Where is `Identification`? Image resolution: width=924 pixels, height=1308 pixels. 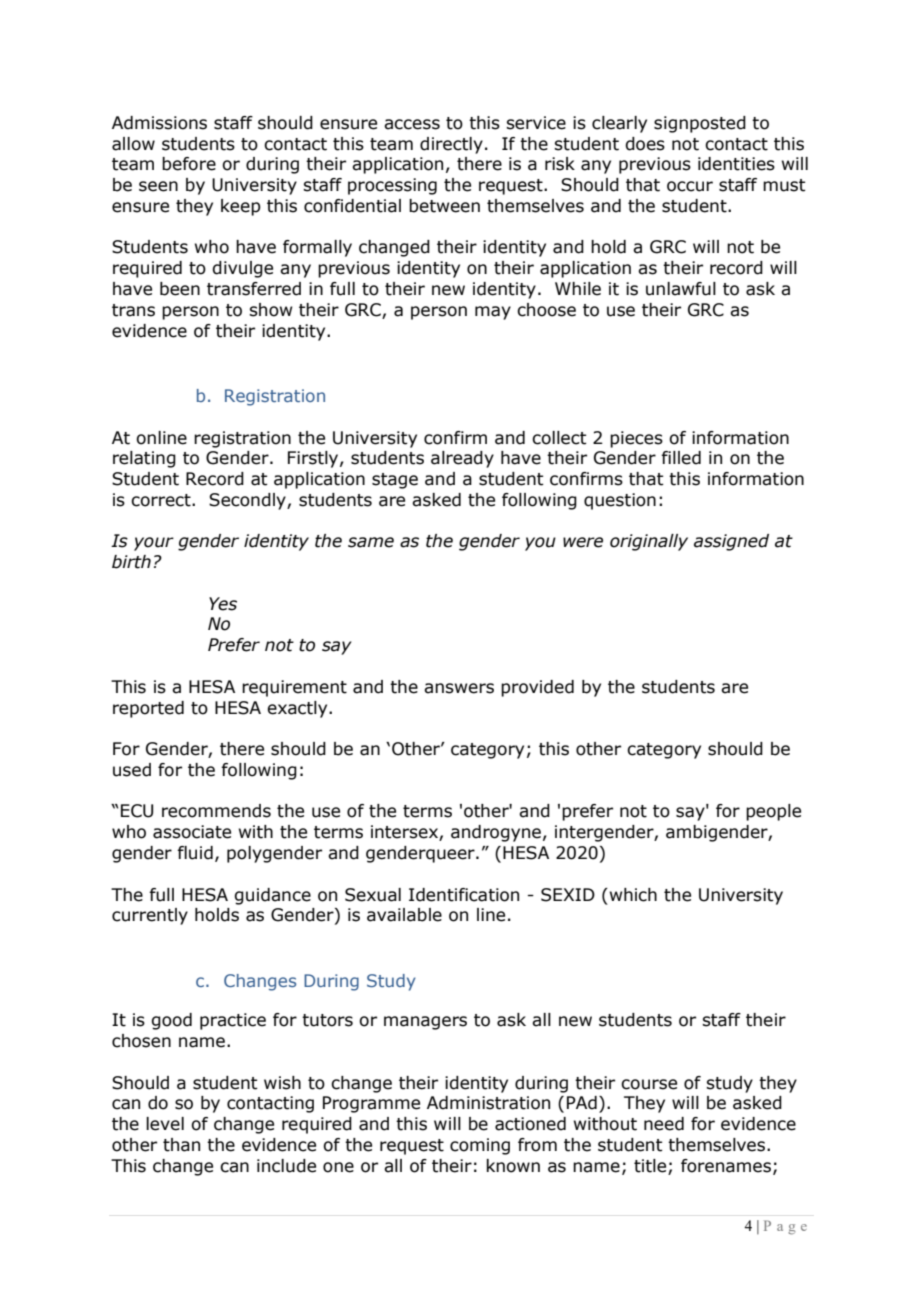 Identification is located at coordinates (464, 895).
